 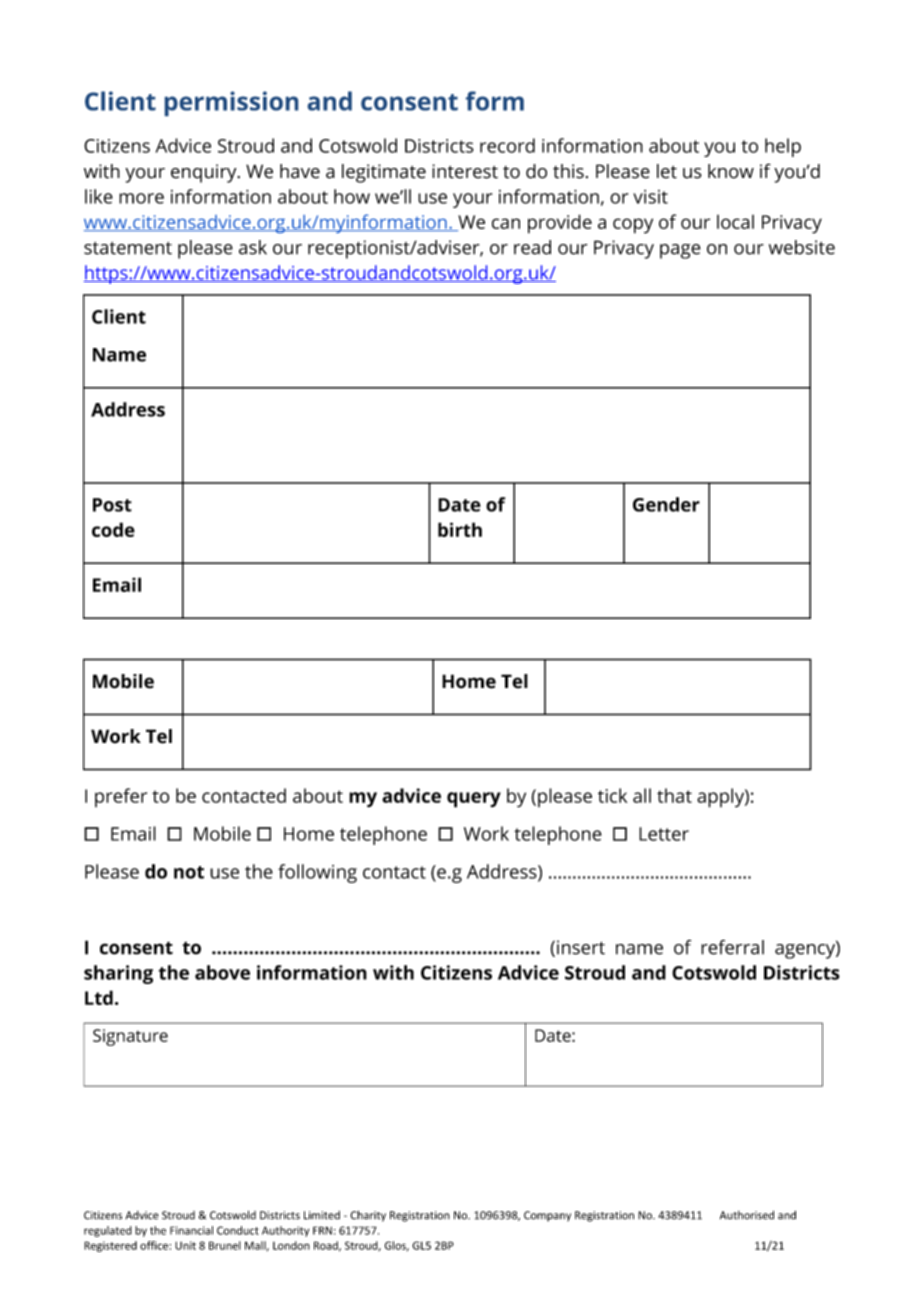 I want to click on interest, so click(x=465, y=171).
